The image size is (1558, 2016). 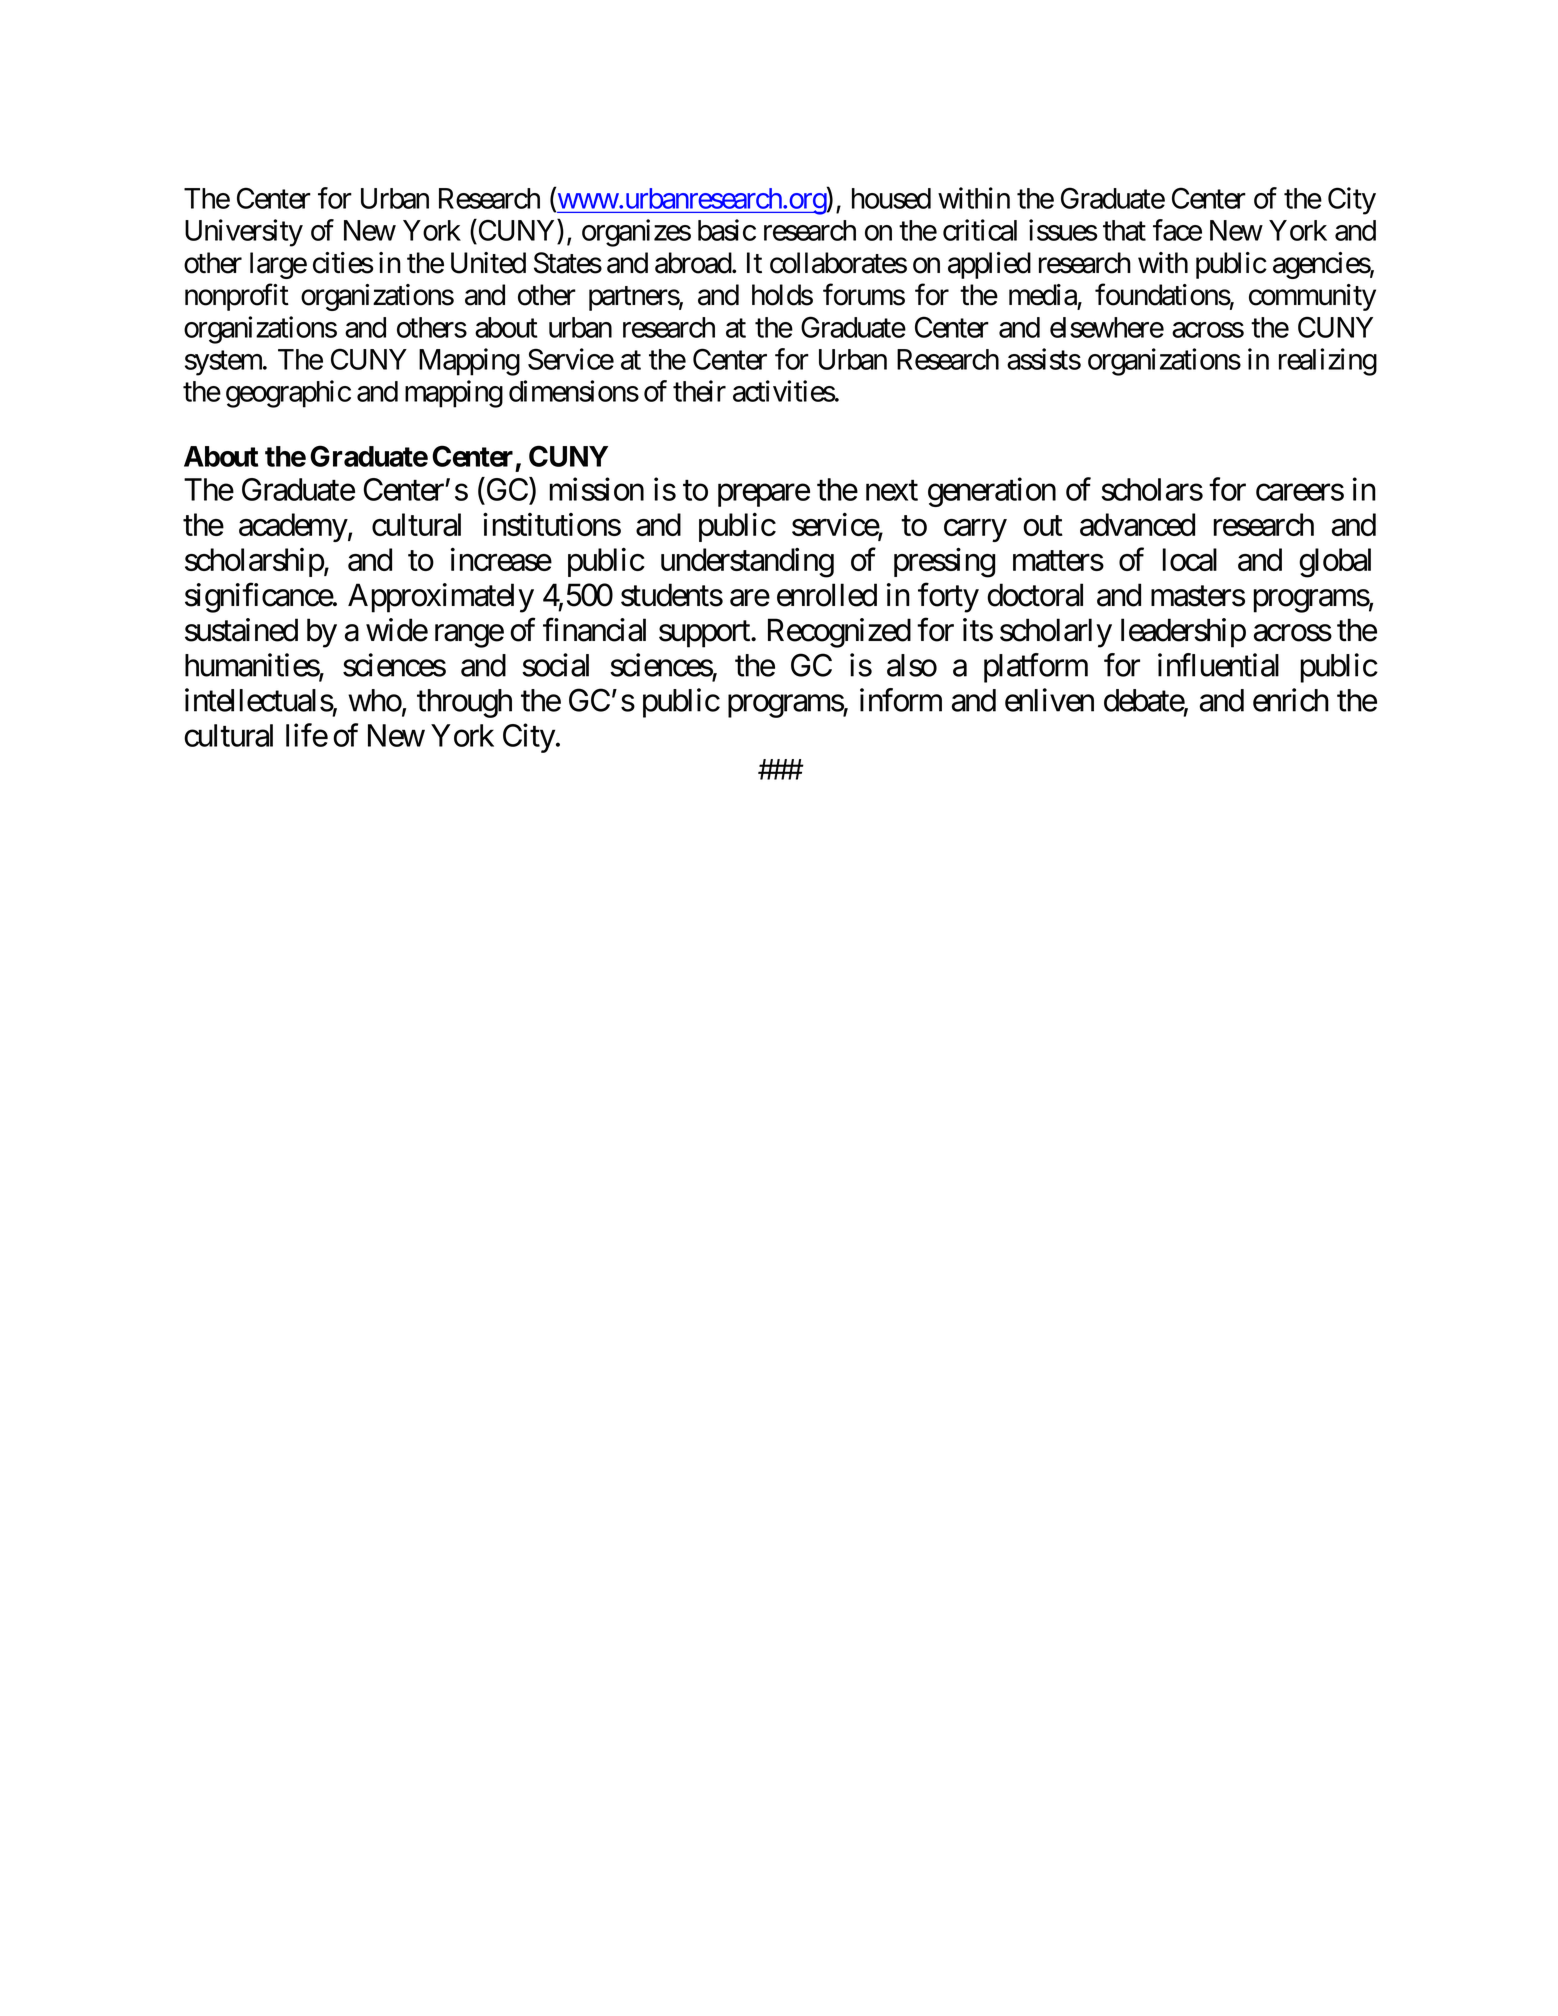 I want to click on carry, so click(x=975, y=530).
